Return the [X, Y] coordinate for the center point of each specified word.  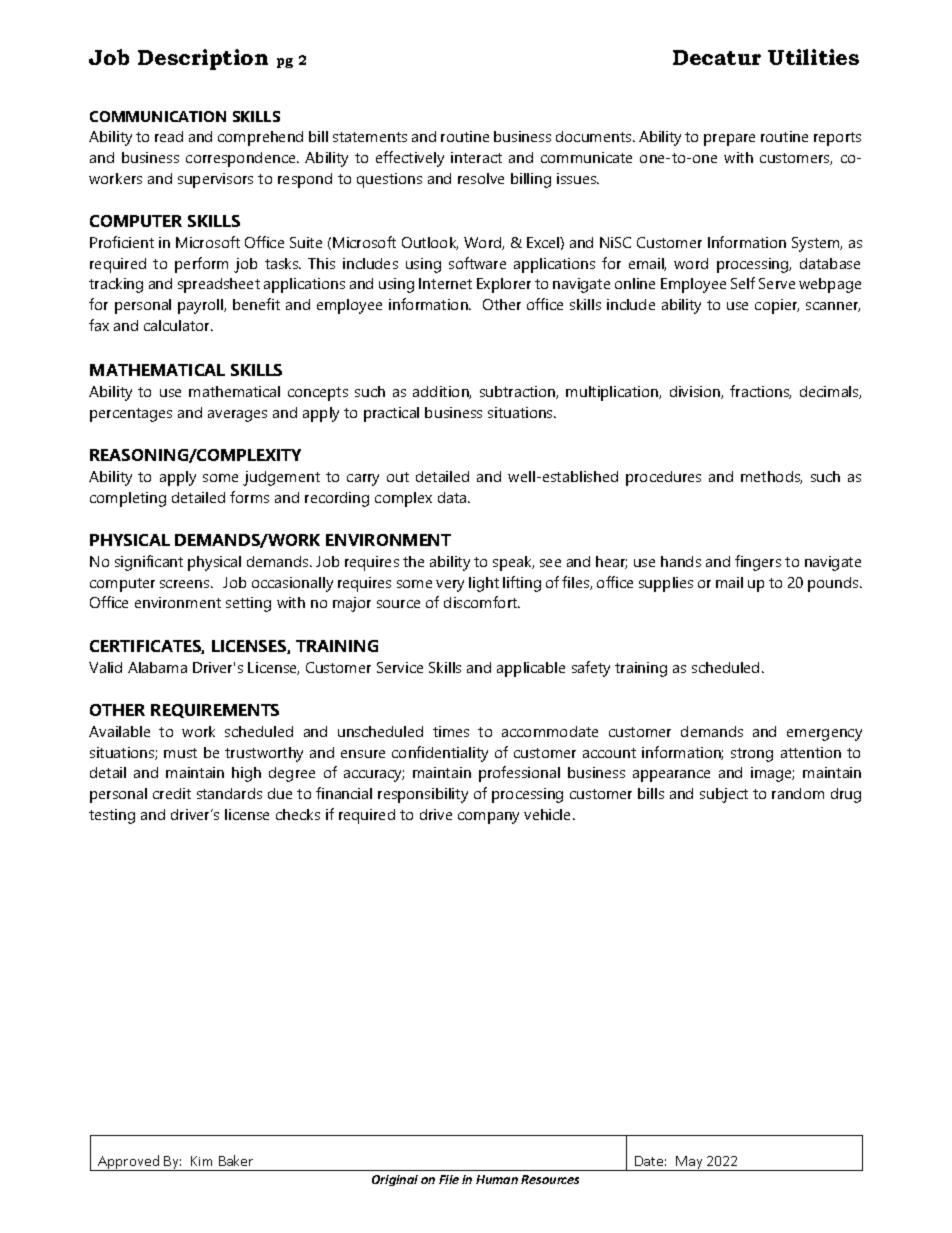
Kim [201, 1161]
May [689, 1163]
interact [476, 157]
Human [497, 1179]
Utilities [813, 57]
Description [203, 59]
